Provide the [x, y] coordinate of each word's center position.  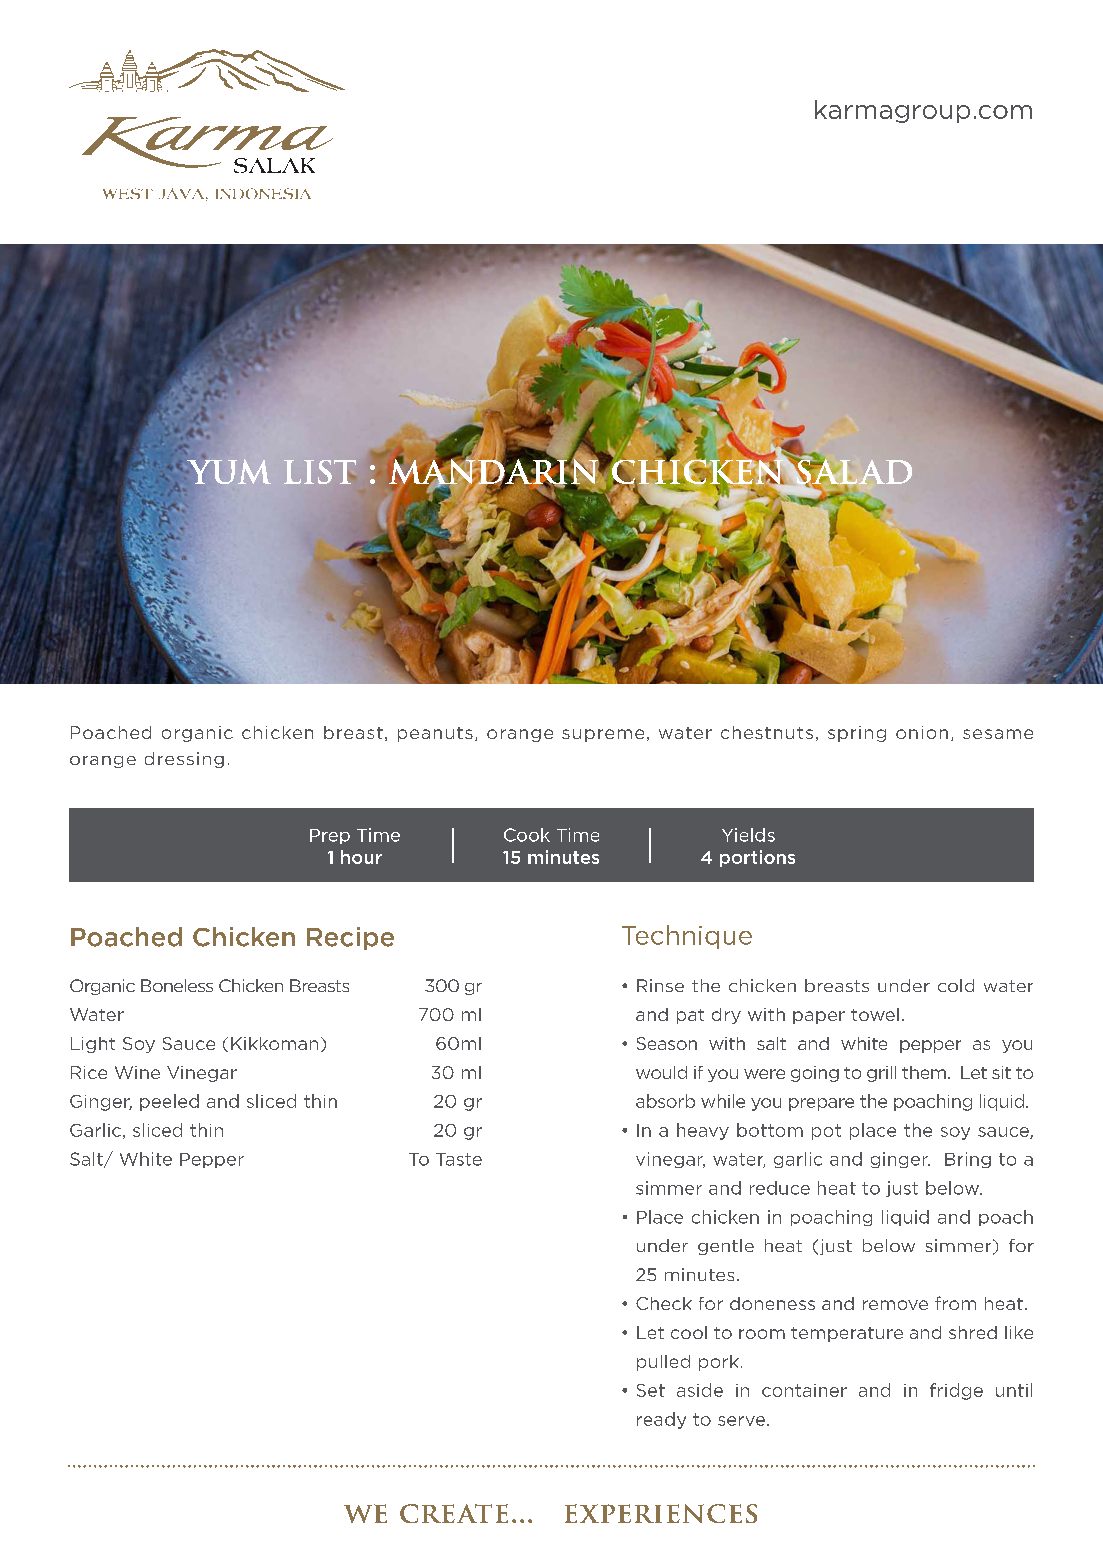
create [454, 1513]
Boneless [177, 985]
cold [956, 985]
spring [857, 734]
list [320, 472]
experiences [661, 1513]
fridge [956, 1391]
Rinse [660, 985]
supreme [603, 735]
